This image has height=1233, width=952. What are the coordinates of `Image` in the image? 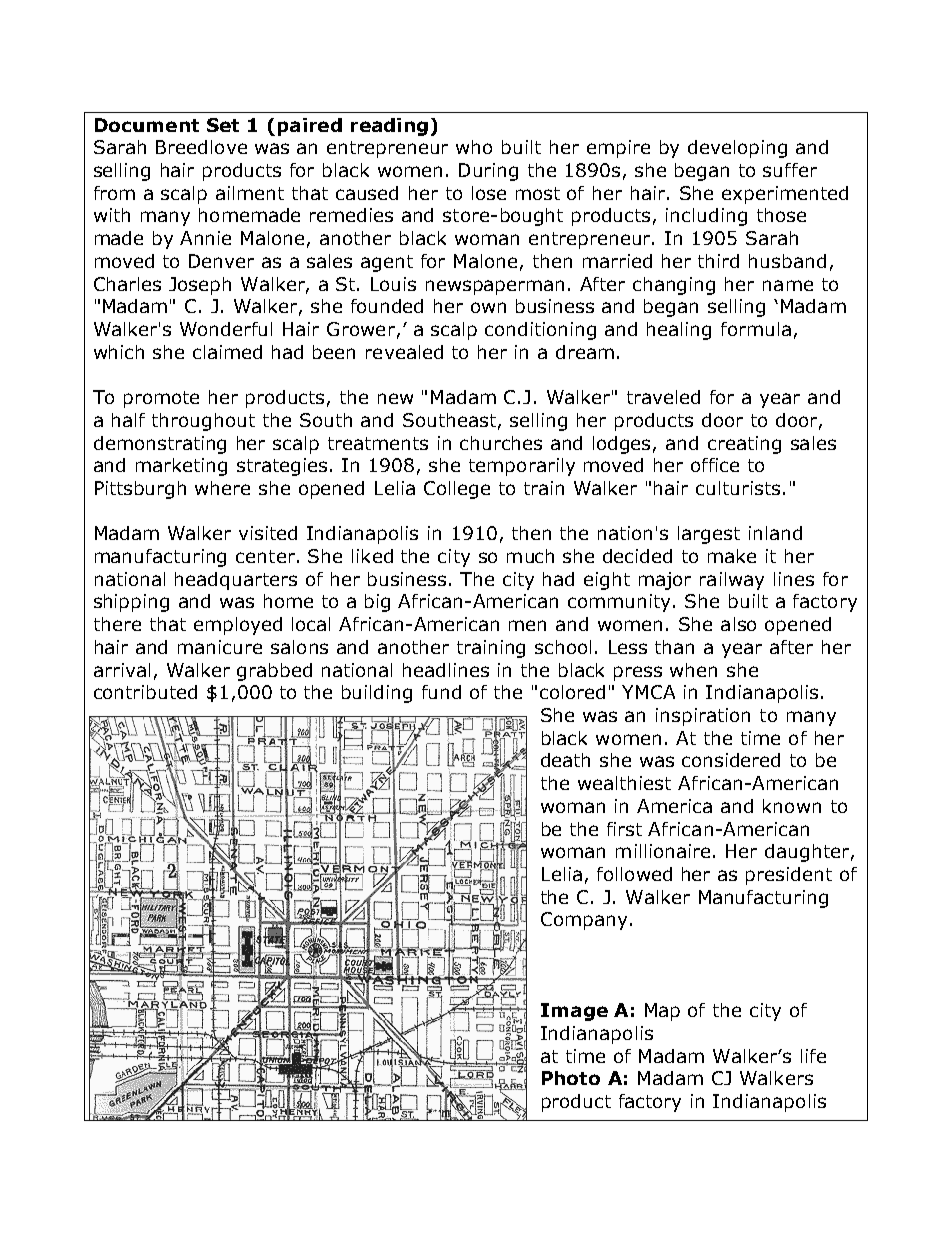 It's located at (574, 1012).
